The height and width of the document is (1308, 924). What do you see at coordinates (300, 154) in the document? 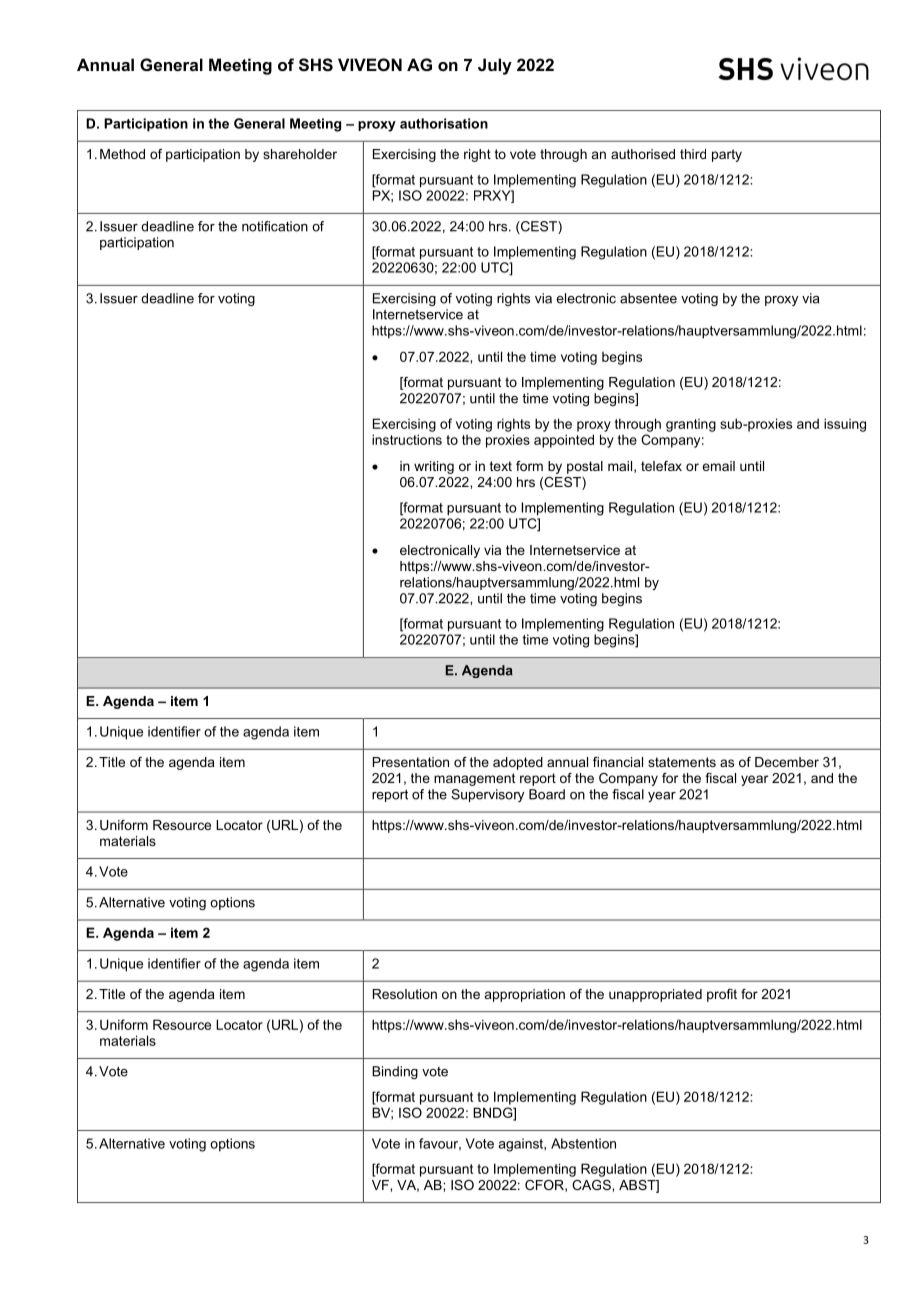
I see `shareholder` at bounding box center [300, 154].
